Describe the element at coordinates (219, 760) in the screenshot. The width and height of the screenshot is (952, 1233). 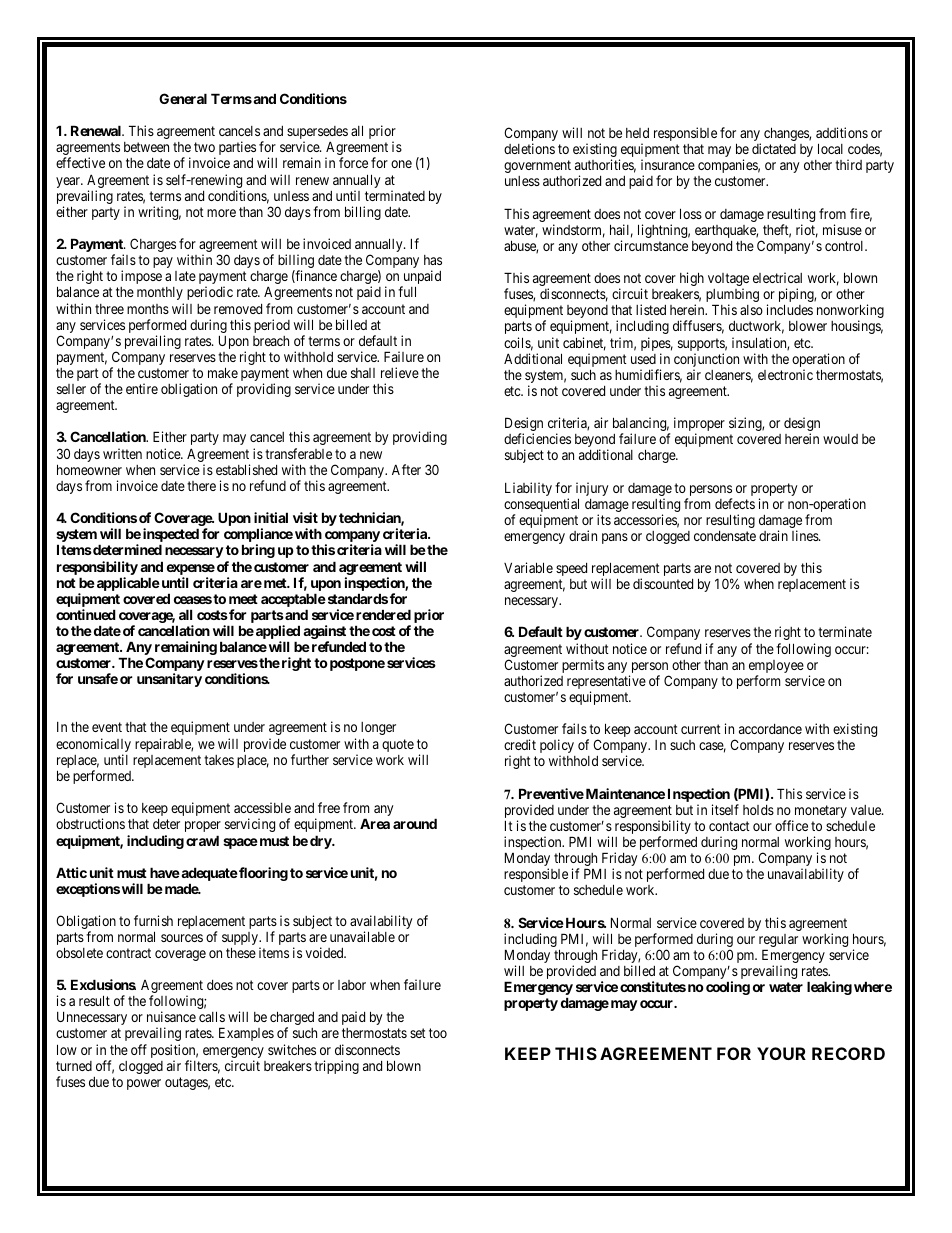
I see `takes` at that location.
